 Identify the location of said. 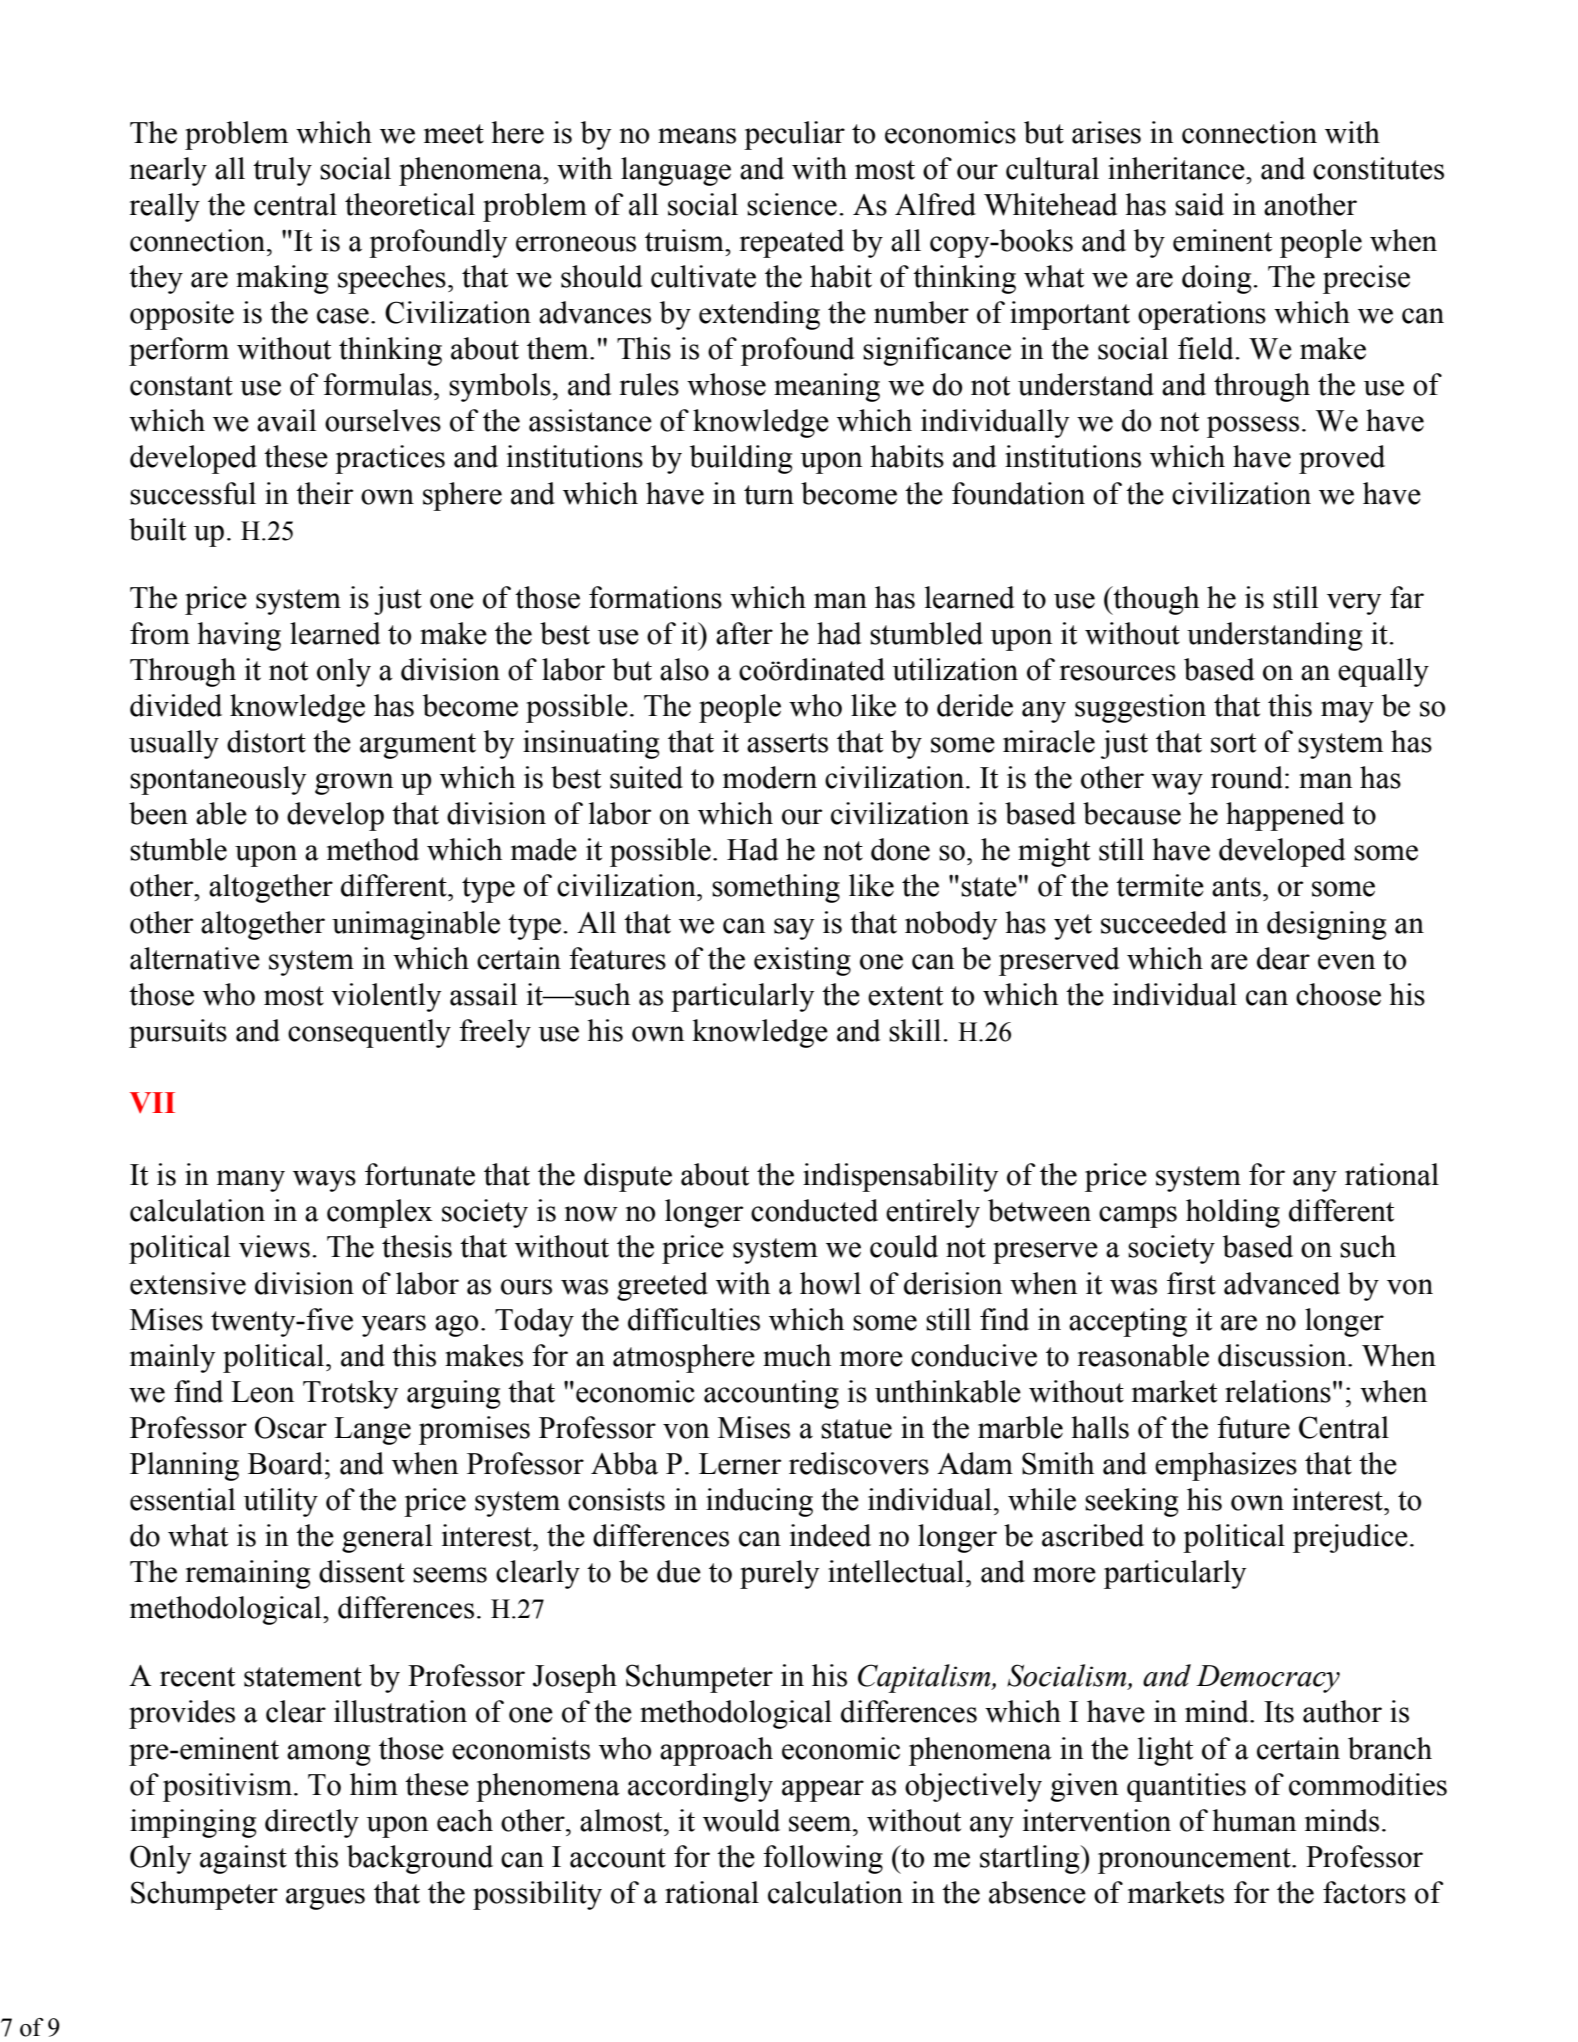
(1199, 204).
